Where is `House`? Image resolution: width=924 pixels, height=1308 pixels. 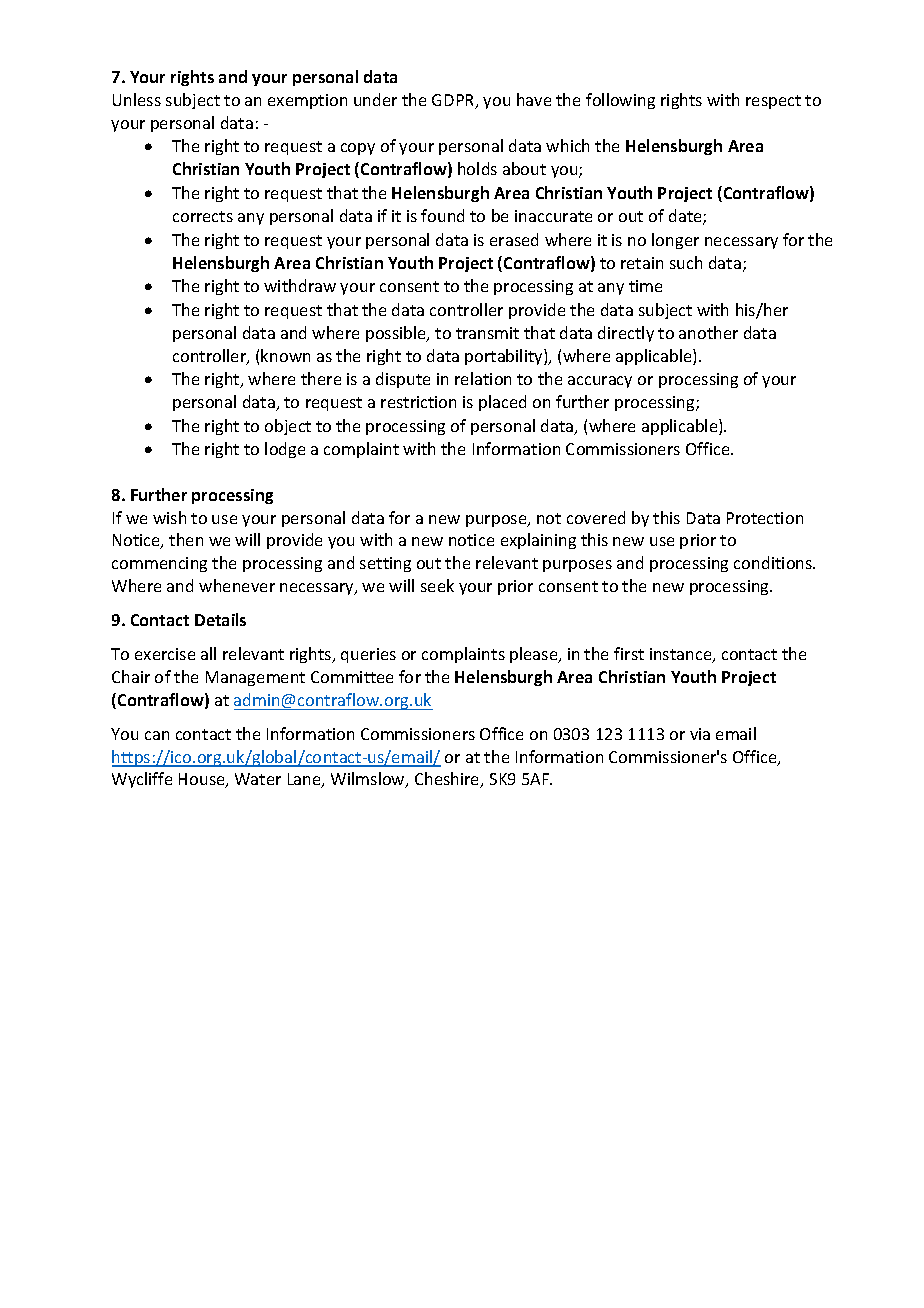
House is located at coordinates (203, 780).
